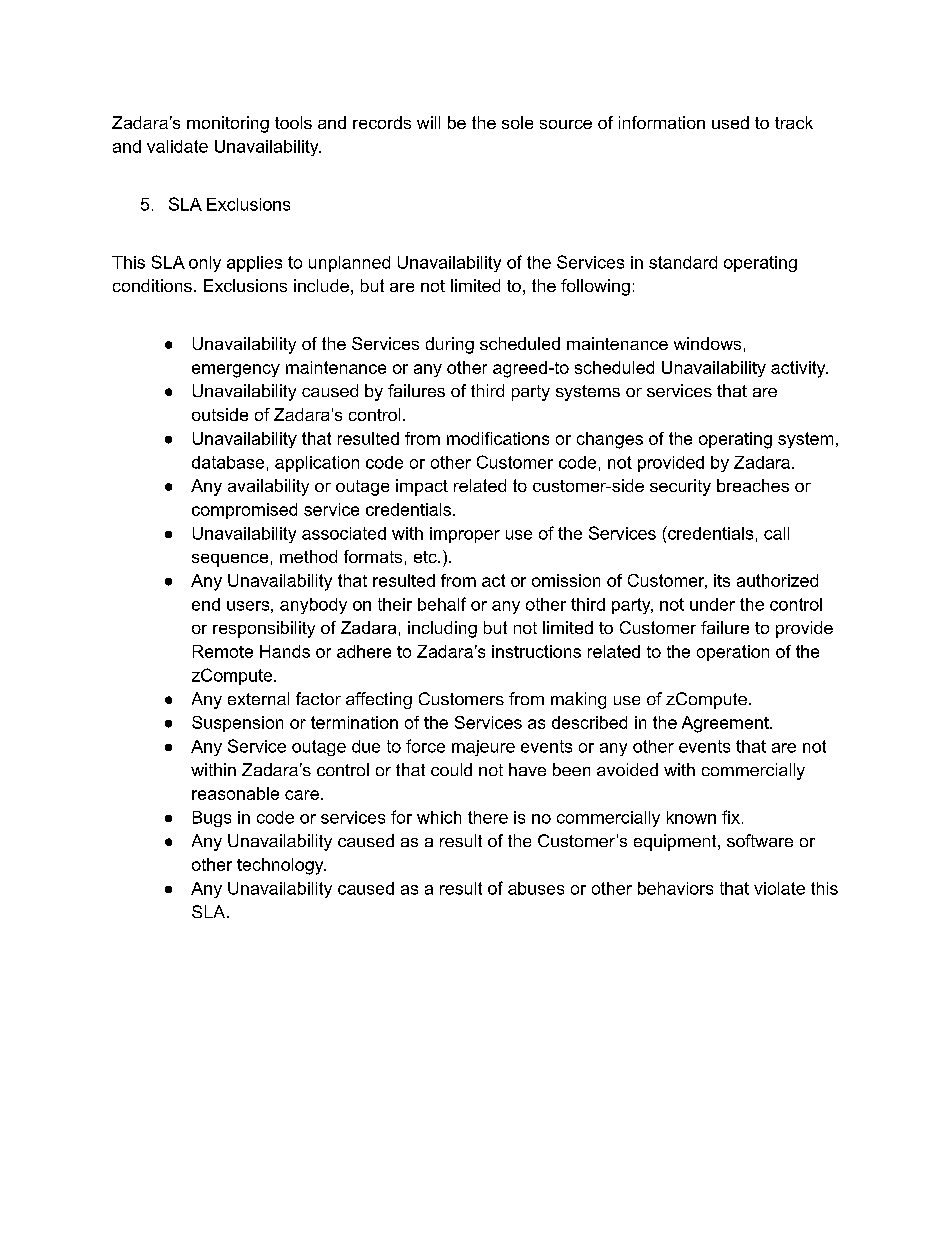 The width and height of the image is (952, 1233). Describe the element at coordinates (662, 122) in the image. I see `information` at that location.
